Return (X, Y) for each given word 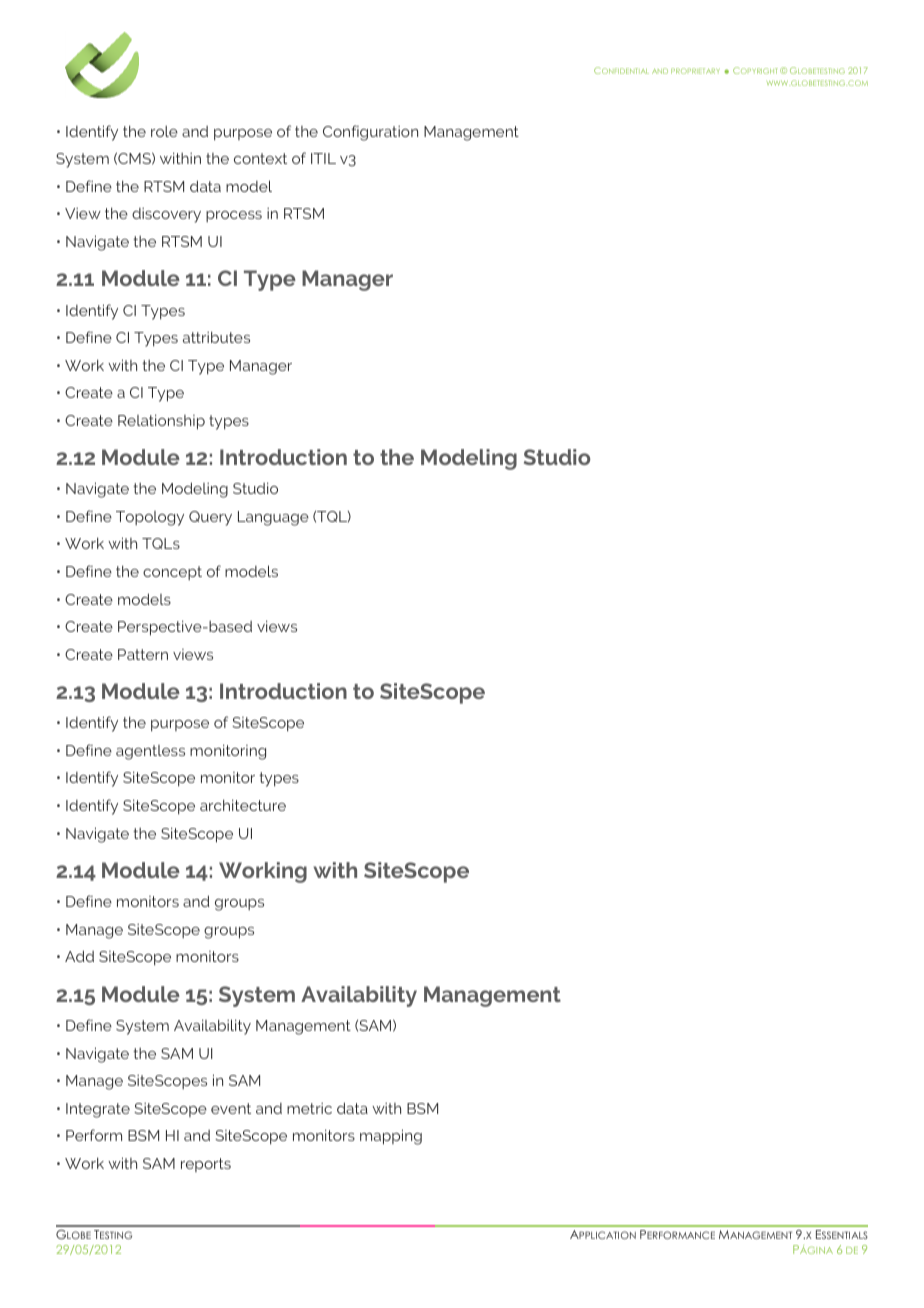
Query (210, 518)
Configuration (370, 133)
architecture (243, 805)
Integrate (98, 1110)
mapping (391, 1137)
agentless (150, 752)
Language (273, 518)
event (231, 1108)
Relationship (161, 422)
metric (309, 1108)
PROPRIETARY (695, 71)
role (164, 131)
